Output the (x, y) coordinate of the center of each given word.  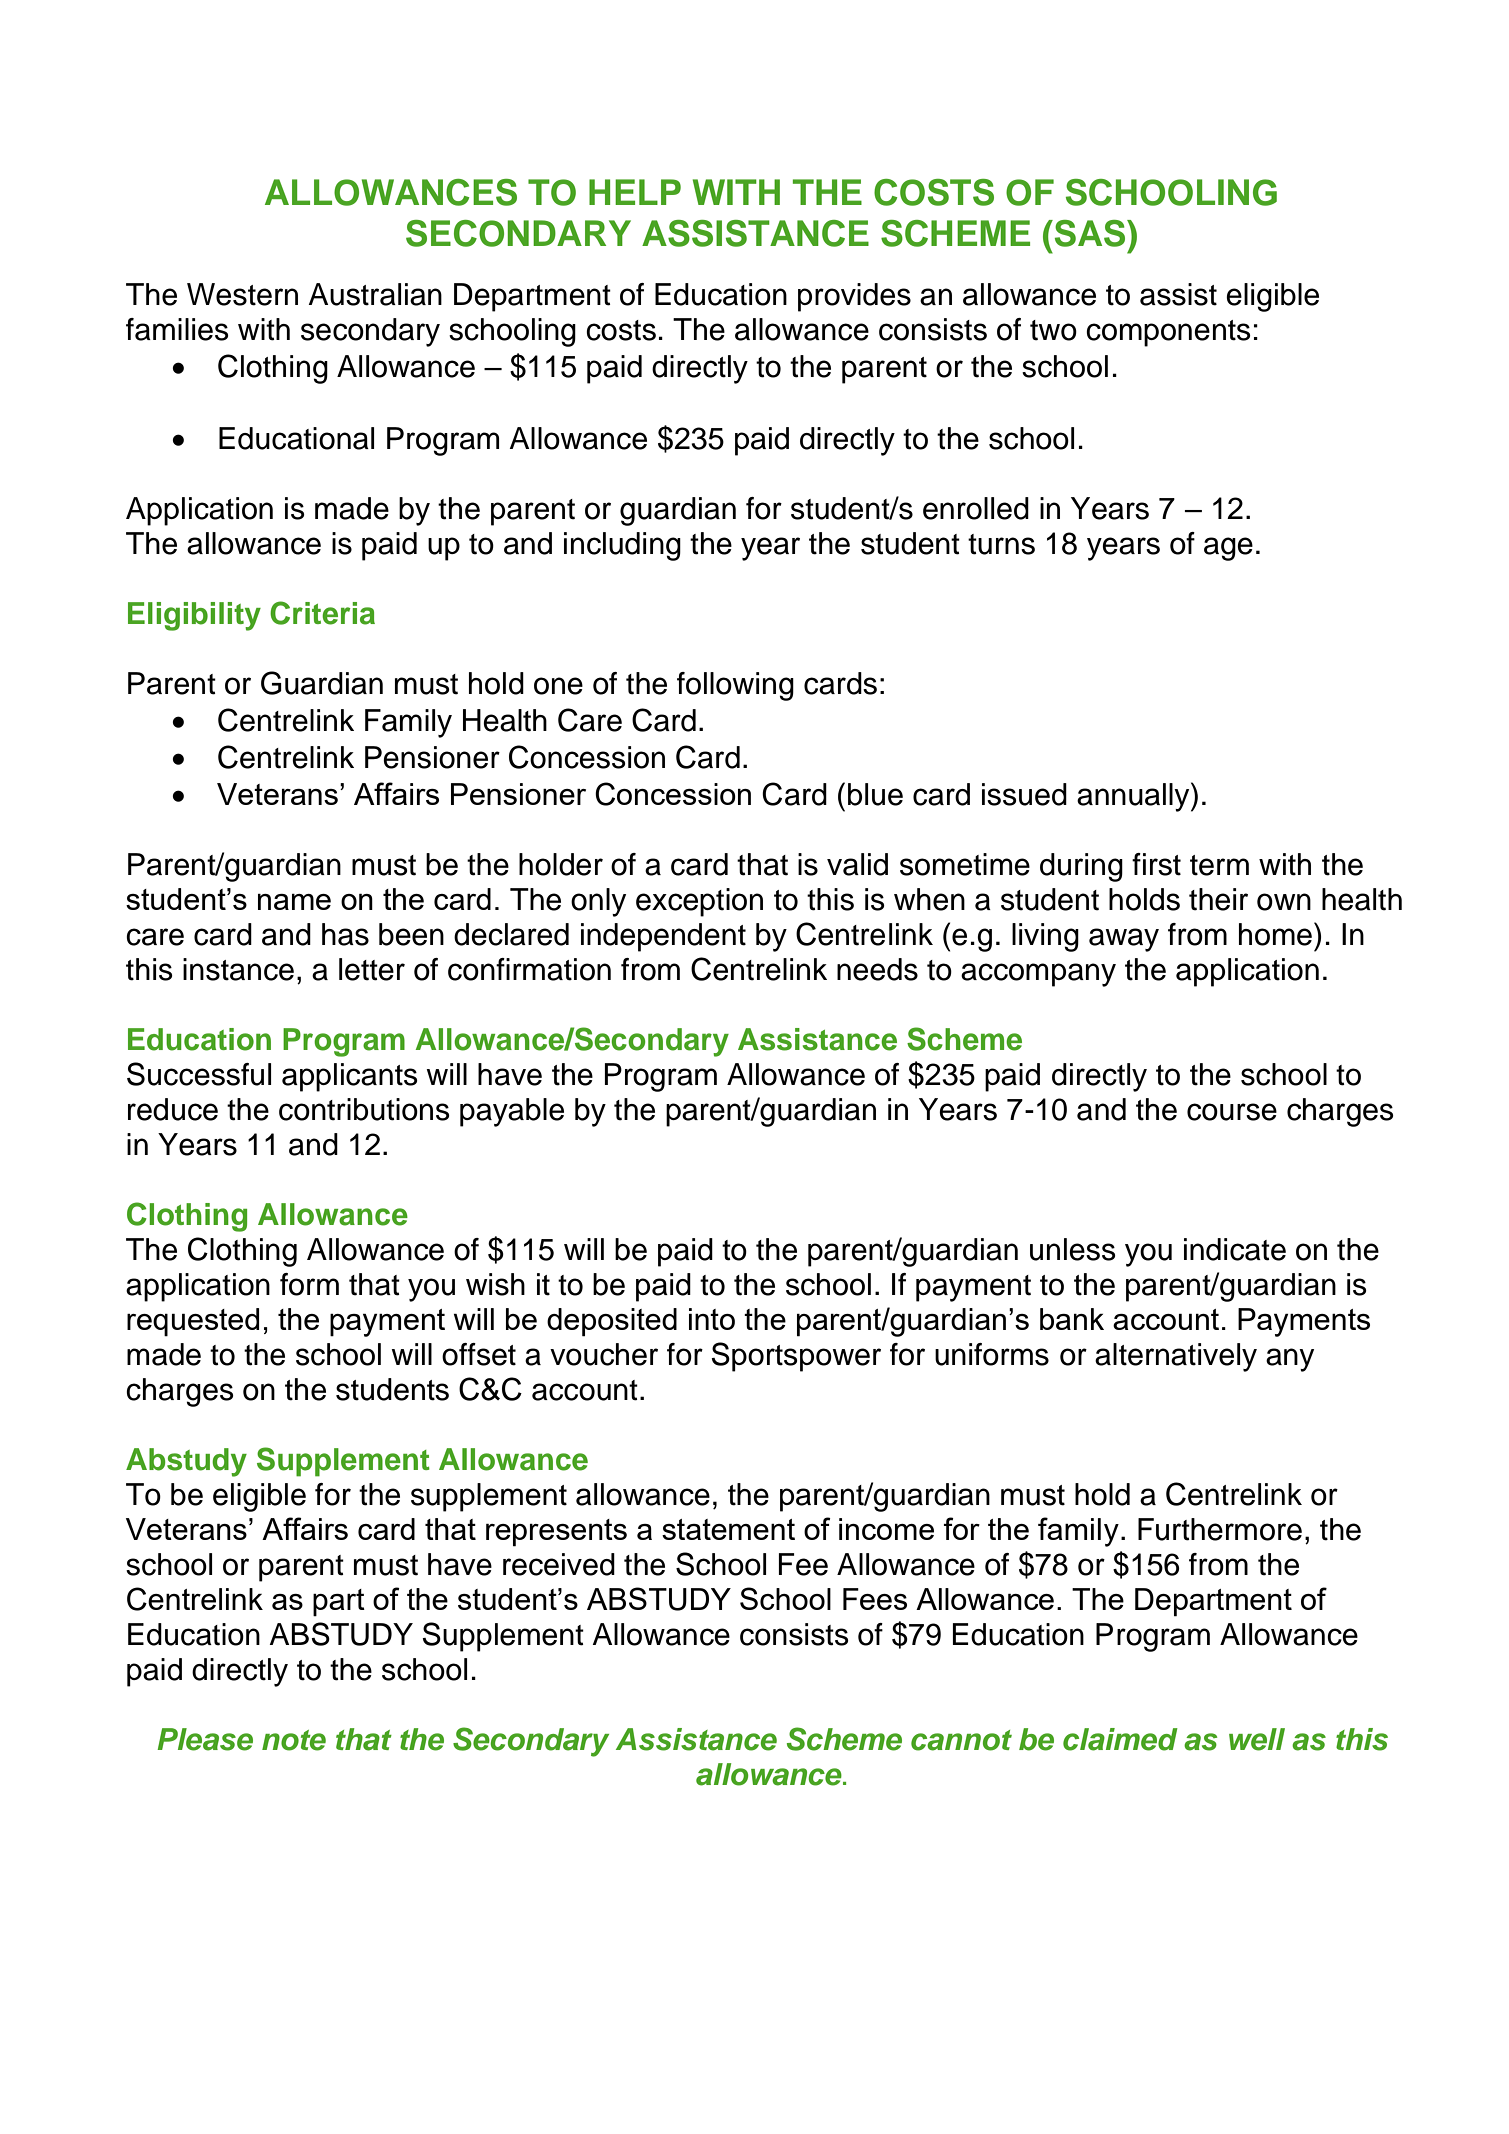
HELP (635, 192)
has (345, 934)
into (712, 1319)
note (294, 1740)
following (735, 686)
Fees (875, 1599)
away (1124, 940)
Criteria (322, 613)
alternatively (1176, 1357)
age (1228, 549)
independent (663, 937)
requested (193, 1322)
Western (242, 294)
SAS (1091, 233)
